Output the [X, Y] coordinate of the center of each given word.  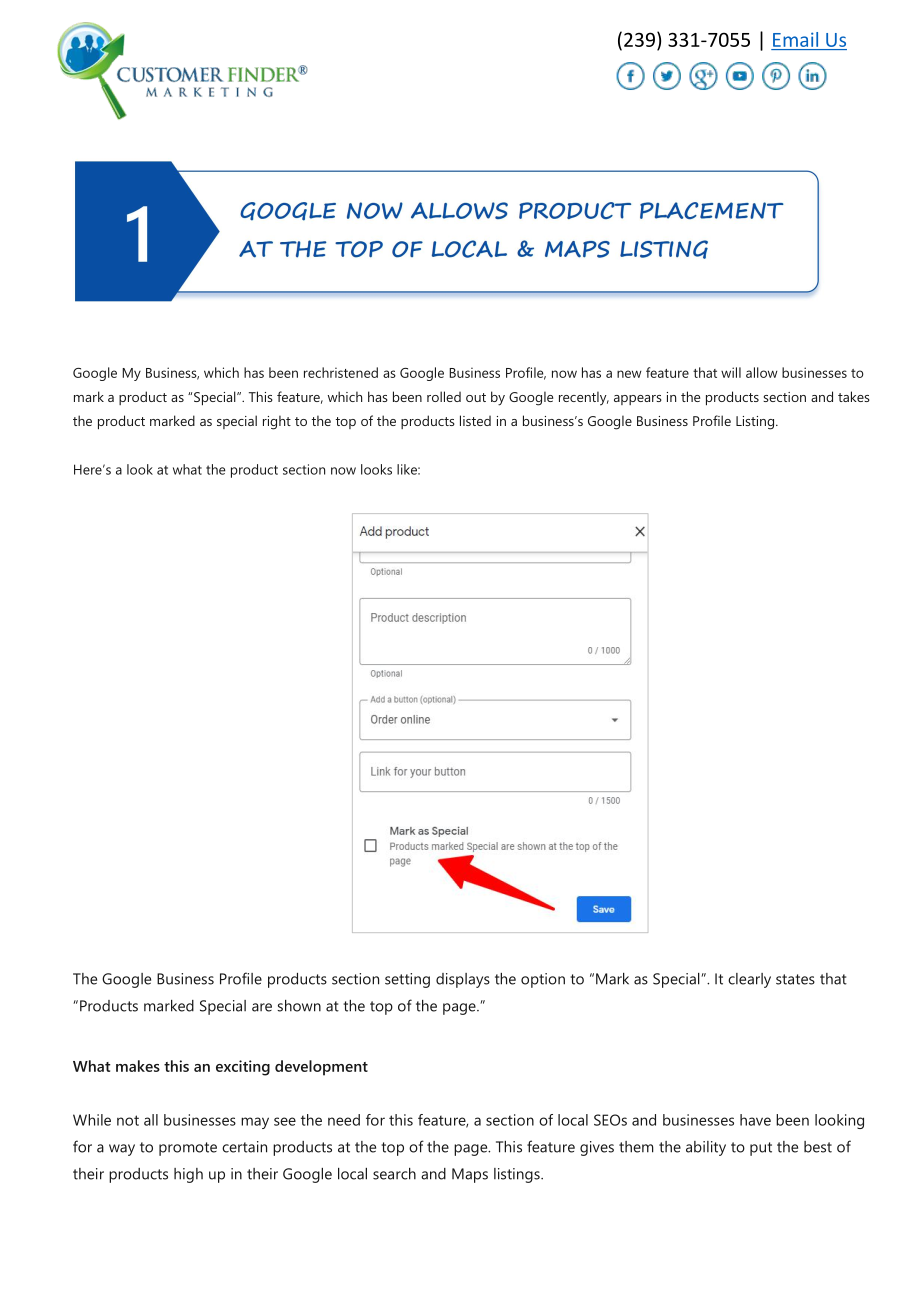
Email [795, 39]
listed [475, 420]
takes [854, 396]
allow [762, 372]
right [277, 422]
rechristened [341, 372]
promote [188, 1149]
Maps [470, 1175]
